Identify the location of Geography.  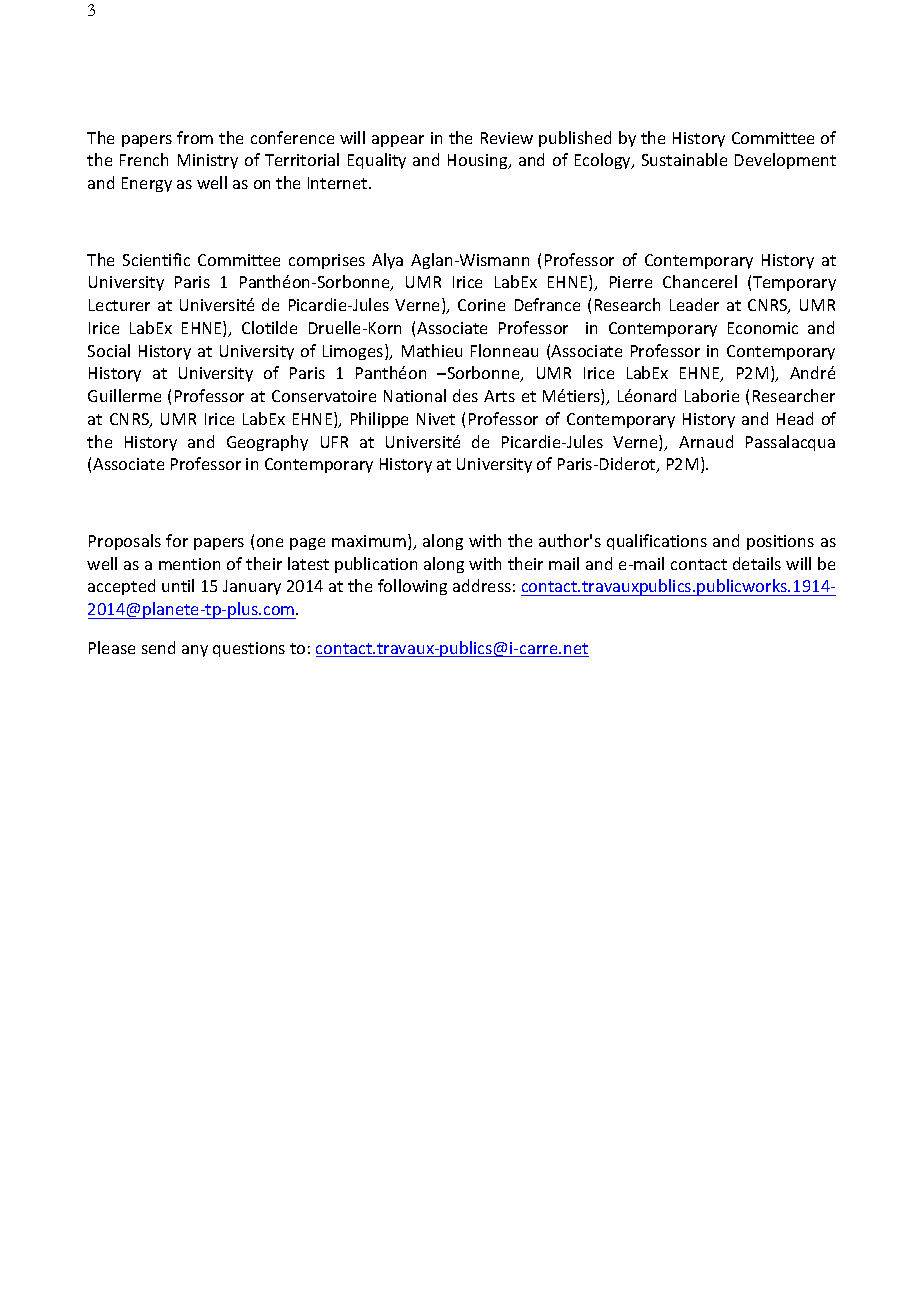
(267, 443).
